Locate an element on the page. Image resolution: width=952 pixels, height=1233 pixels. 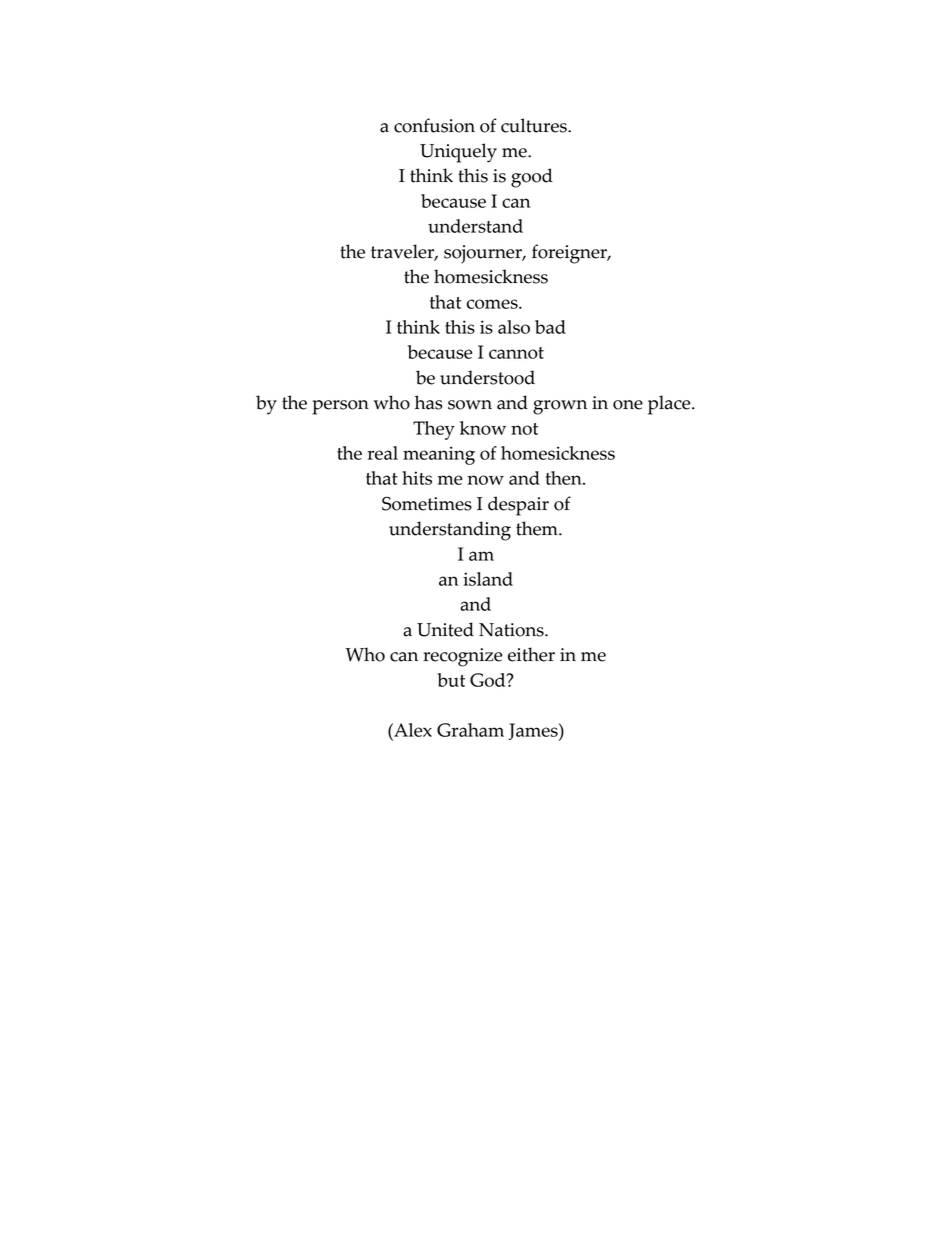
island is located at coordinates (488, 579).
